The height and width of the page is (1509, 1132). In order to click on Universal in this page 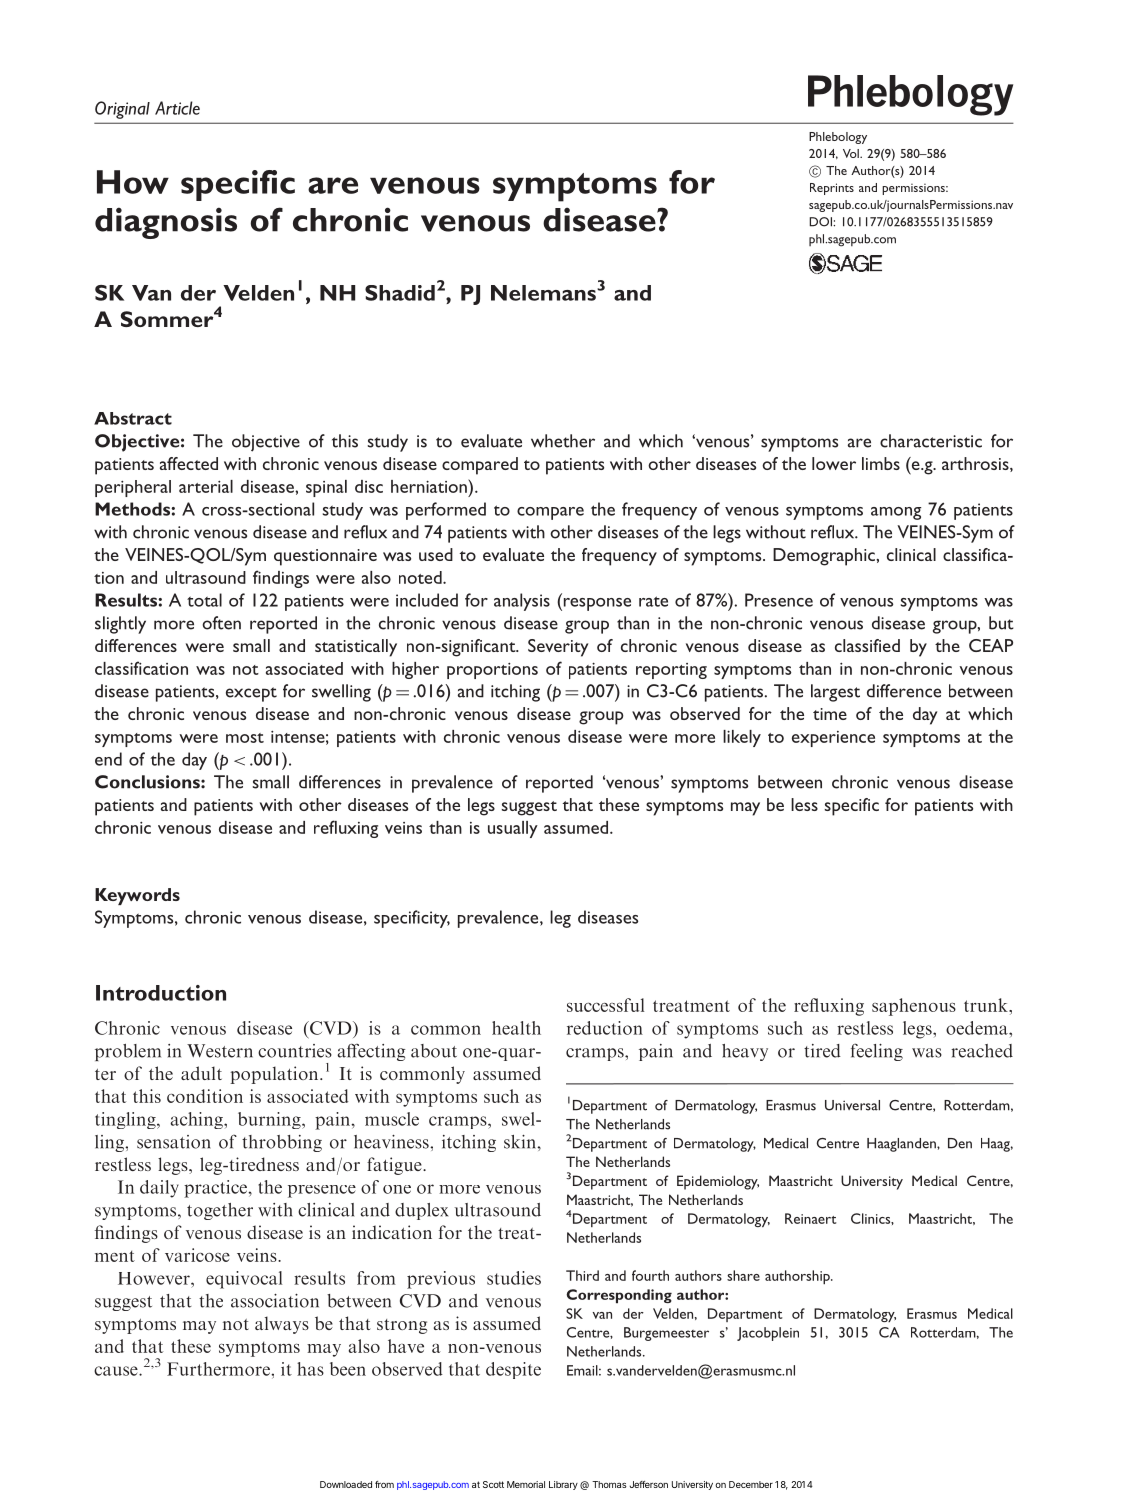, I will do `click(852, 1105)`.
